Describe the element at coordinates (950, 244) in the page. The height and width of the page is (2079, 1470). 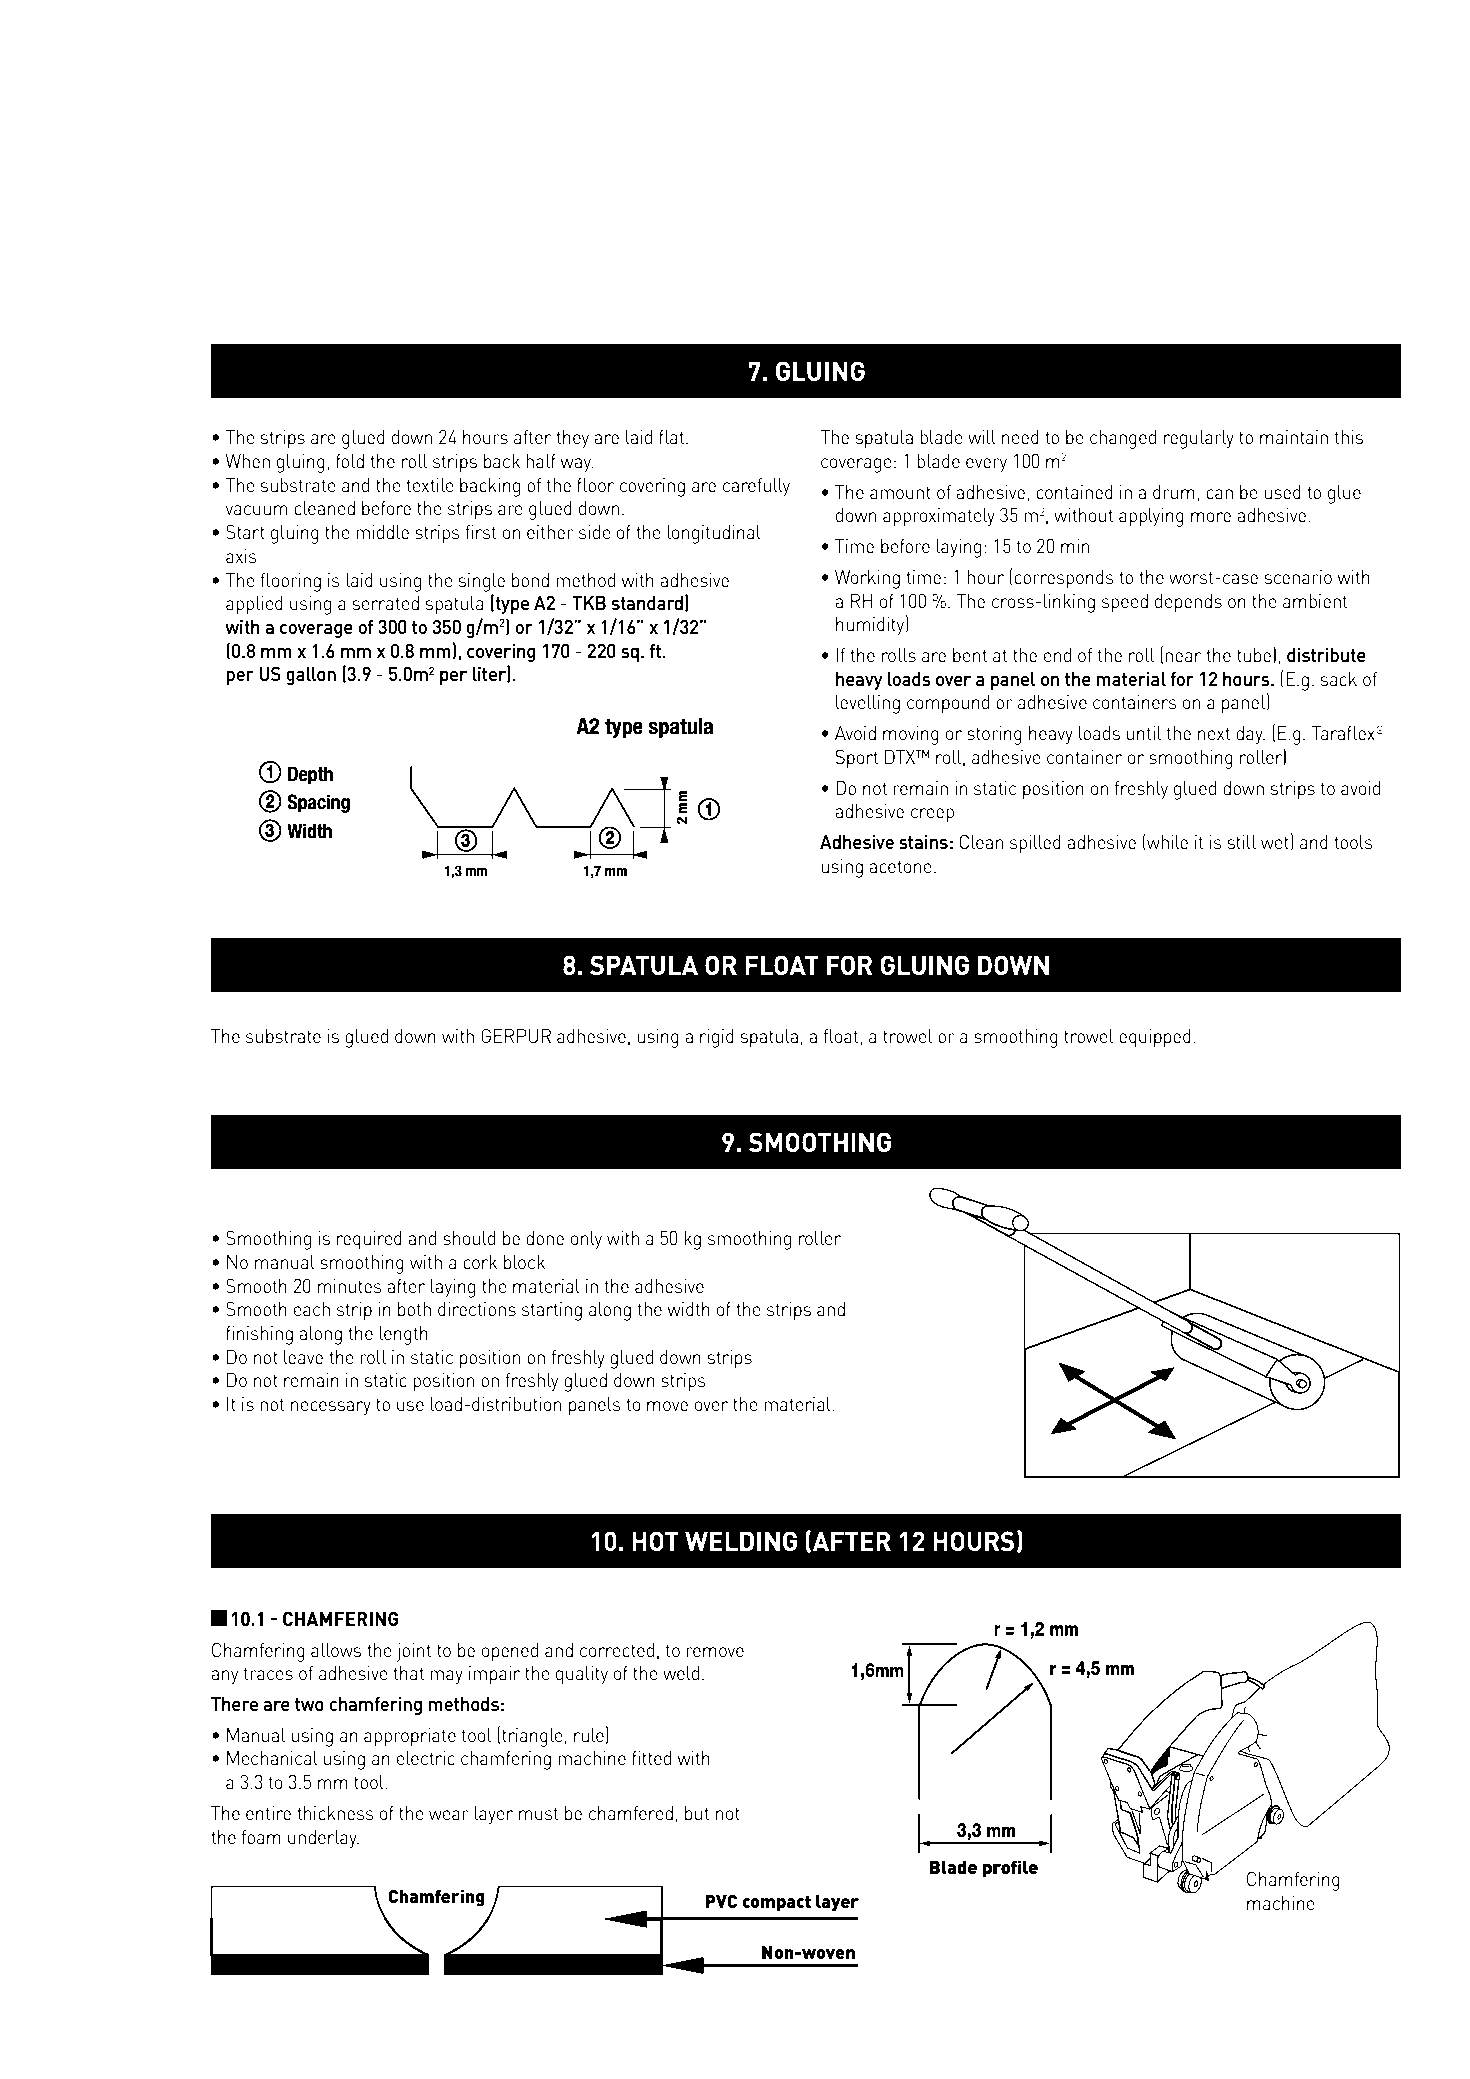
I see `PREMIUM` at that location.
